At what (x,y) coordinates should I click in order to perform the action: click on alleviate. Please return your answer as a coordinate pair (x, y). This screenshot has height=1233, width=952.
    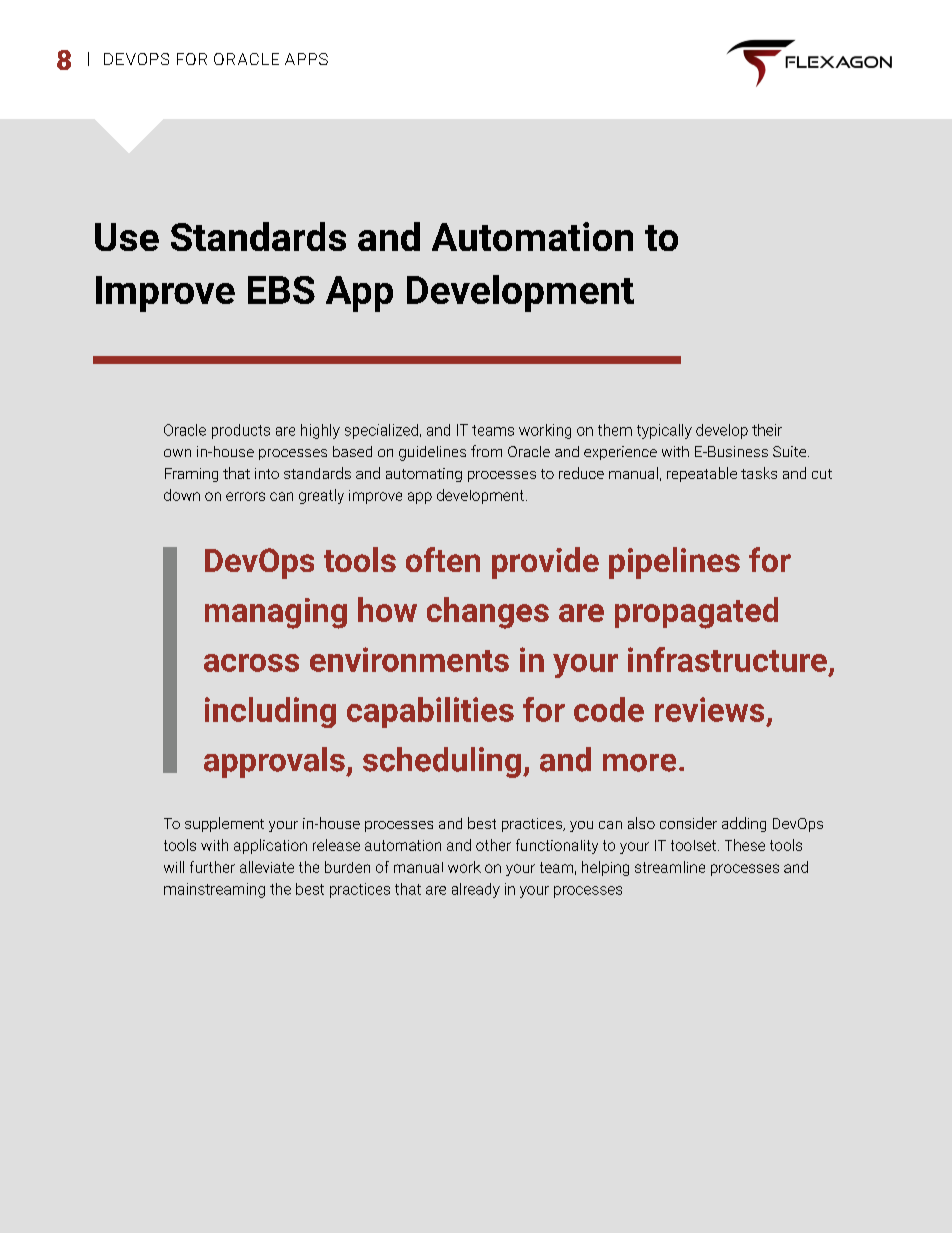
    Looking at the image, I should click on (267, 867).
